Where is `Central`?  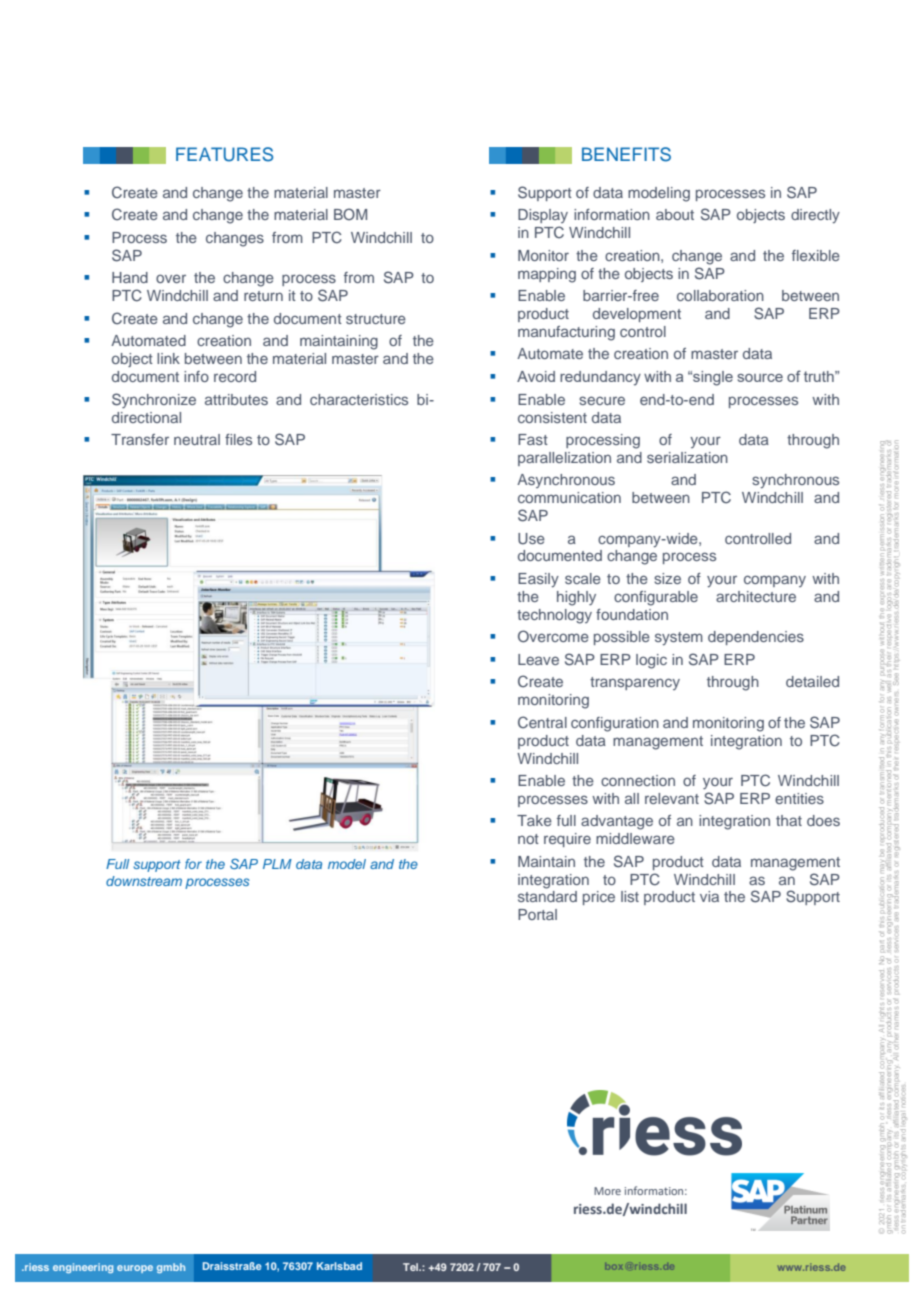
Central is located at coordinates (542, 722).
